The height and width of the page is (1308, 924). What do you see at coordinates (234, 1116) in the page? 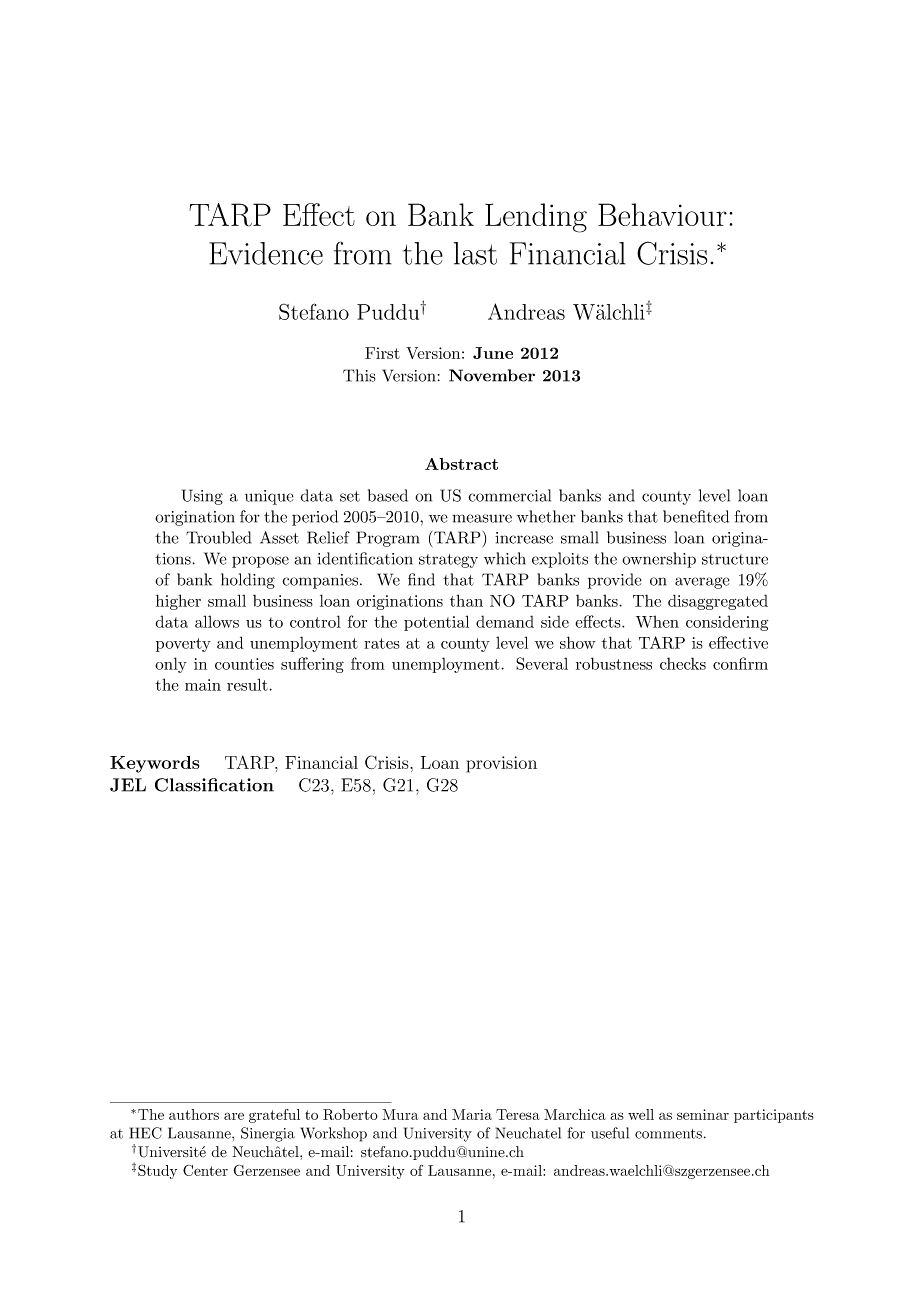
I see `are` at bounding box center [234, 1116].
